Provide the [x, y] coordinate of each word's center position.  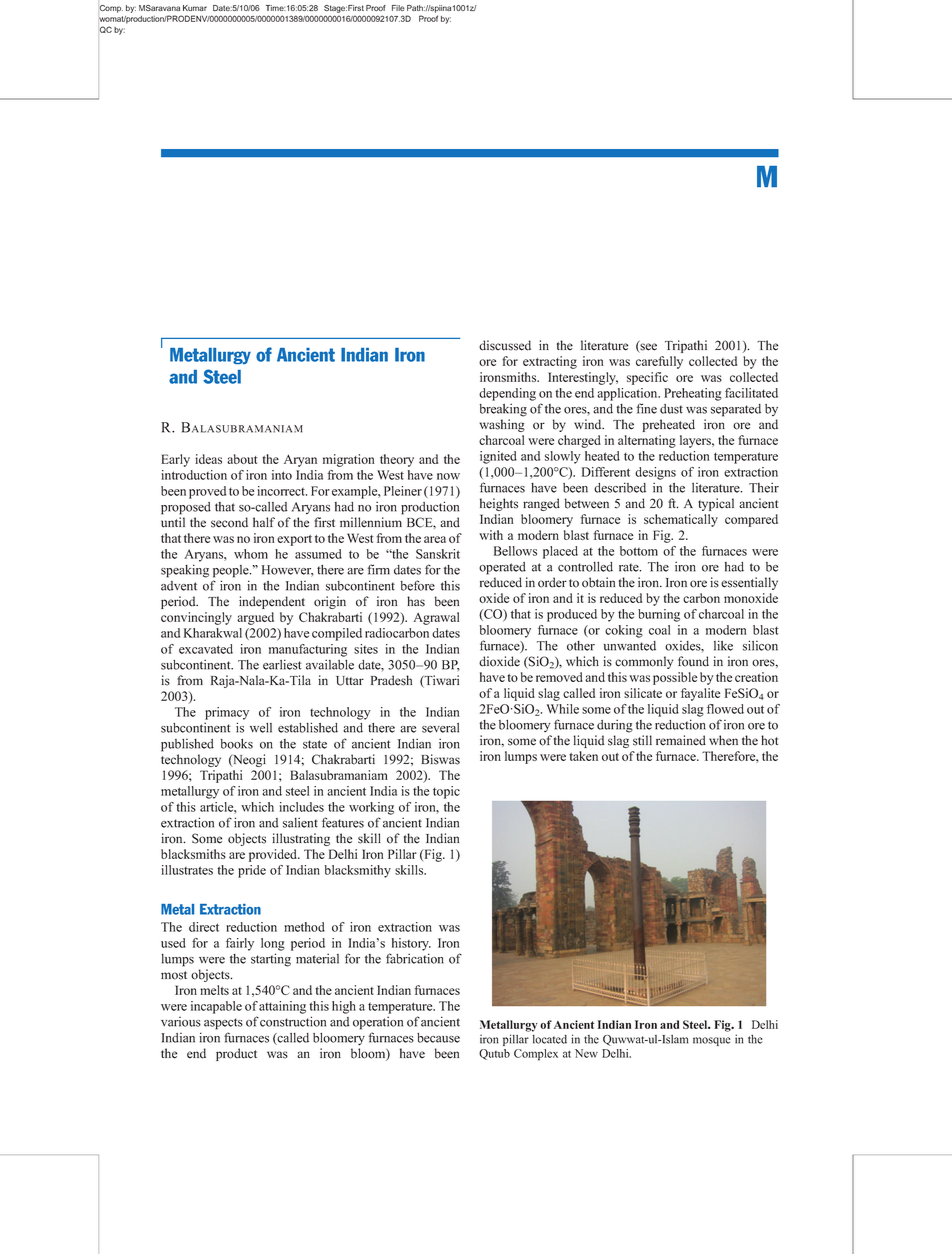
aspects [223, 1024]
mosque [711, 1041]
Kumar [195, 8]
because [438, 1038]
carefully [659, 362]
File [398, 8]
